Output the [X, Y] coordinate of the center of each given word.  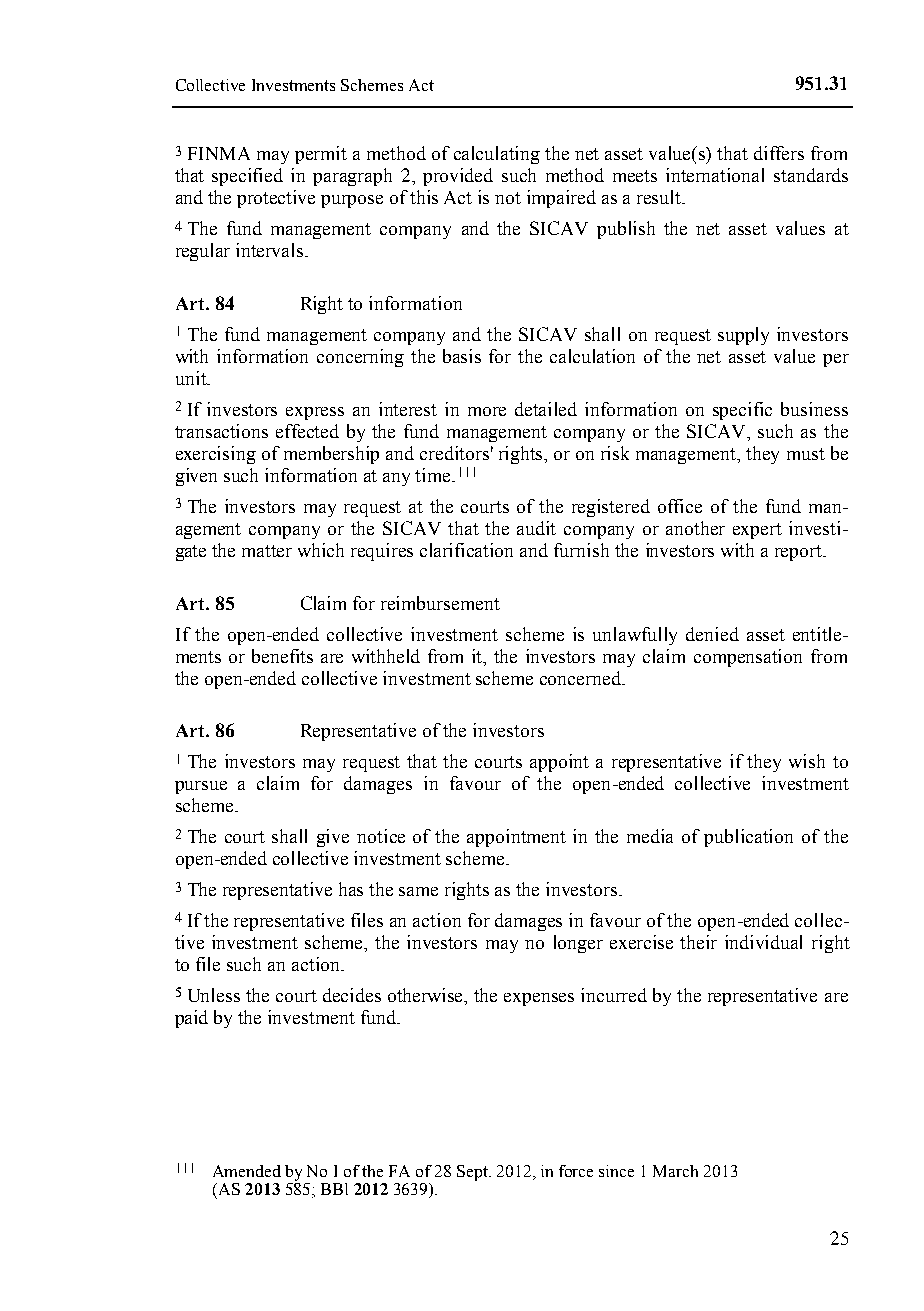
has [351, 889]
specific [742, 411]
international [715, 175]
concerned [582, 678]
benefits [282, 656]
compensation [748, 658]
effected [307, 431]
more [487, 411]
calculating [497, 155]
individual [763, 942]
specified [247, 177]
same [418, 891]
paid [191, 1019]
